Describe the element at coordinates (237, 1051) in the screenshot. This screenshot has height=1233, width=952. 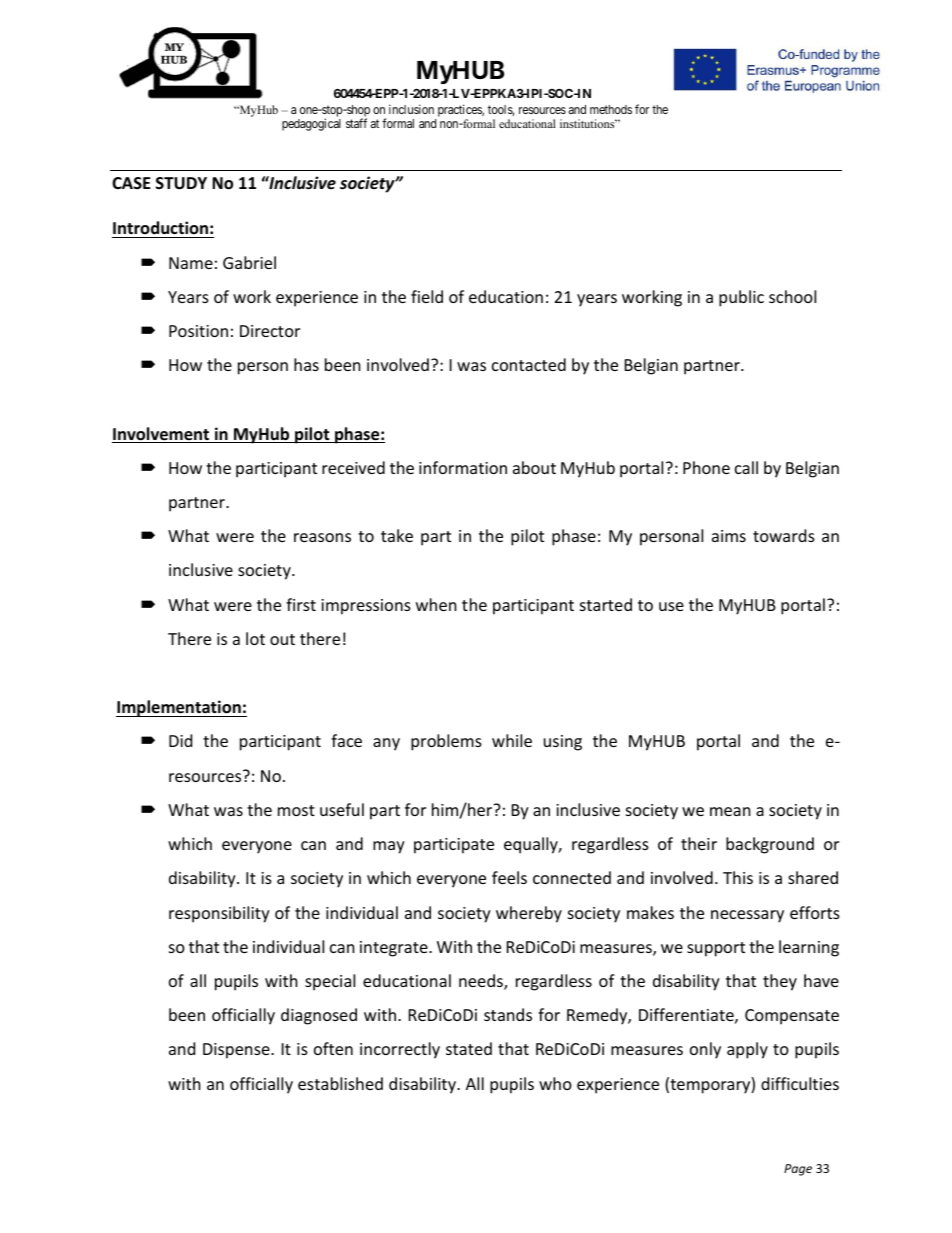
I see `Dispense` at that location.
